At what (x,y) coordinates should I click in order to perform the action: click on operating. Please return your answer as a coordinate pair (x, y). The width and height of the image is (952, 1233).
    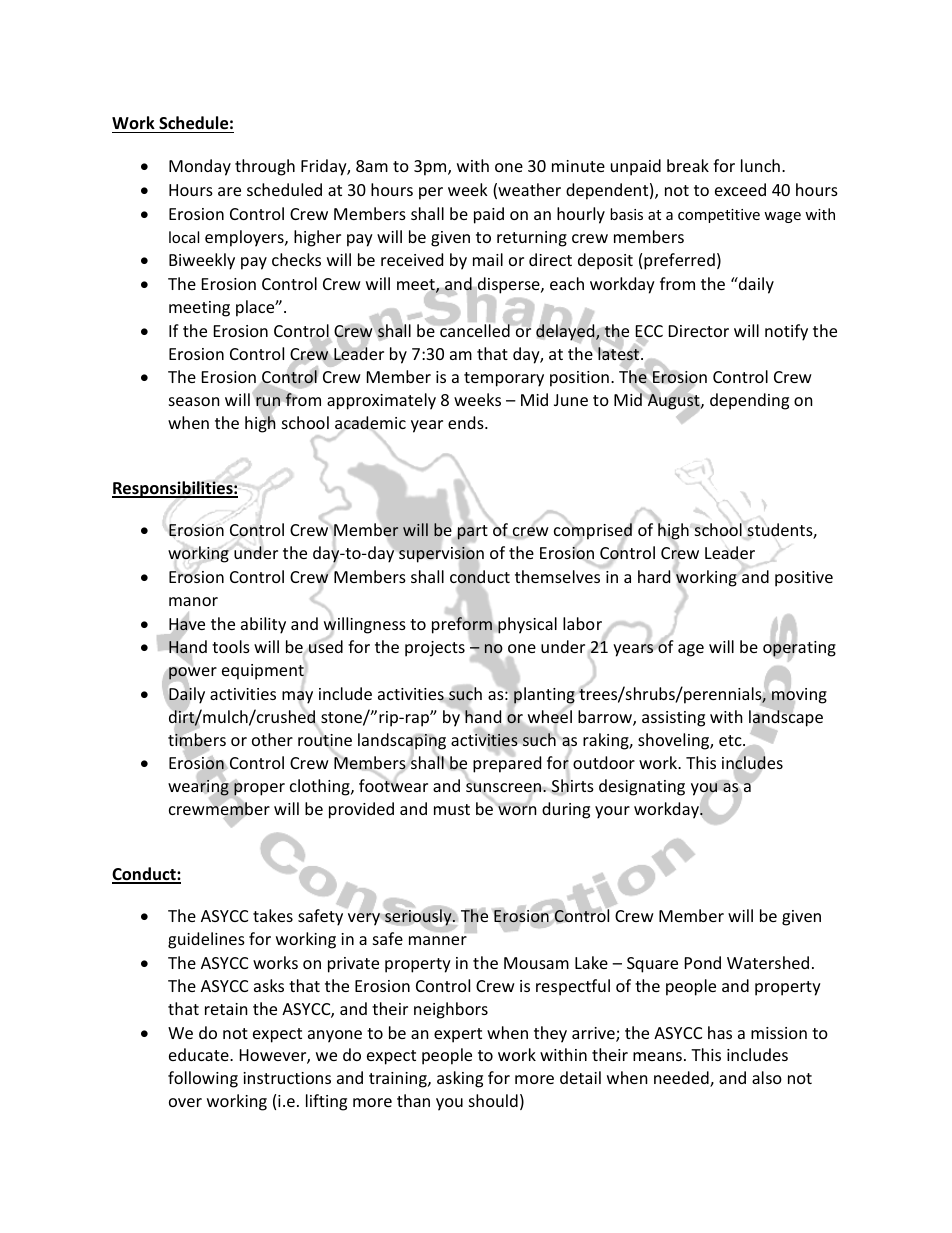
    Looking at the image, I should click on (799, 649).
